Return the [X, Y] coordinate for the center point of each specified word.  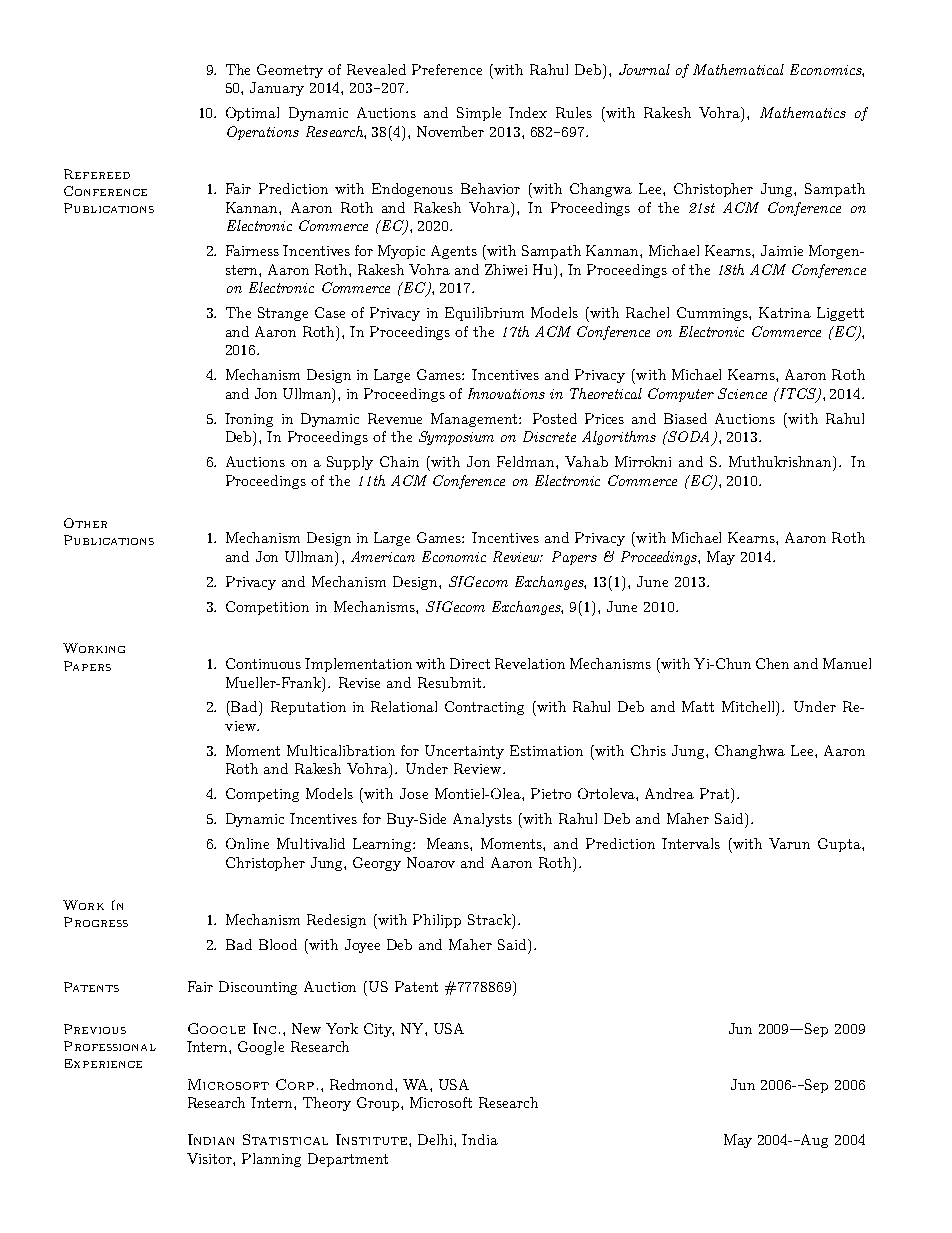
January [277, 89]
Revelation [530, 663]
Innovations [506, 393]
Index [528, 112]
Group [379, 1104]
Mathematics [803, 112]
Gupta [840, 845]
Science [742, 393]
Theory [327, 1104]
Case [330, 312]
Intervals [691, 843]
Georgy [377, 864]
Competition [267, 608]
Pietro [551, 793]
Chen [772, 663]
